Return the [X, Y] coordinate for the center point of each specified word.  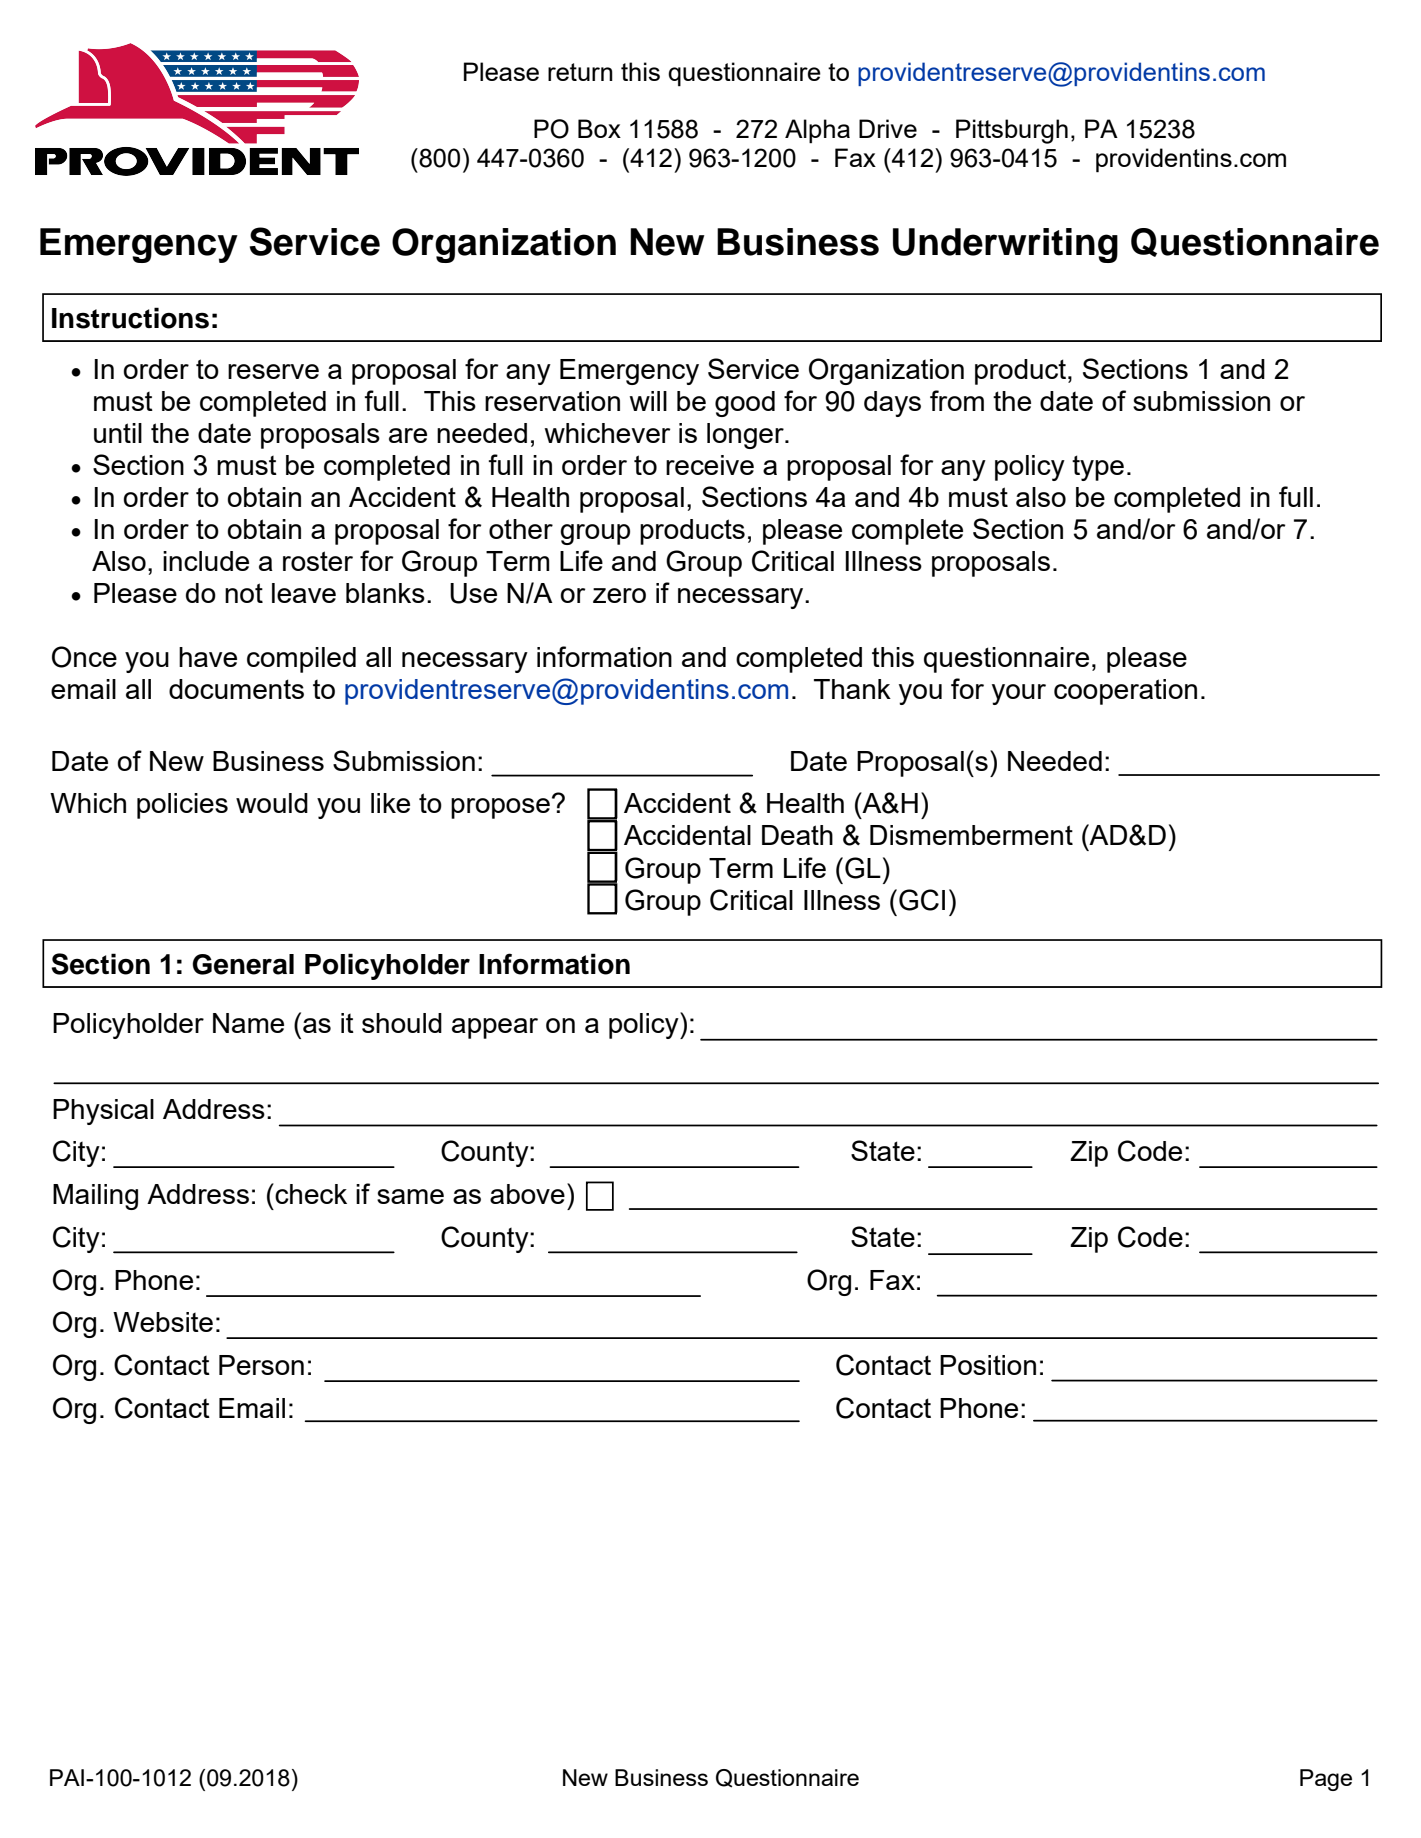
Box [599, 128]
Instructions [130, 318]
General [243, 964]
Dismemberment [971, 835]
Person [261, 1365]
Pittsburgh [1012, 131]
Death [797, 835]
